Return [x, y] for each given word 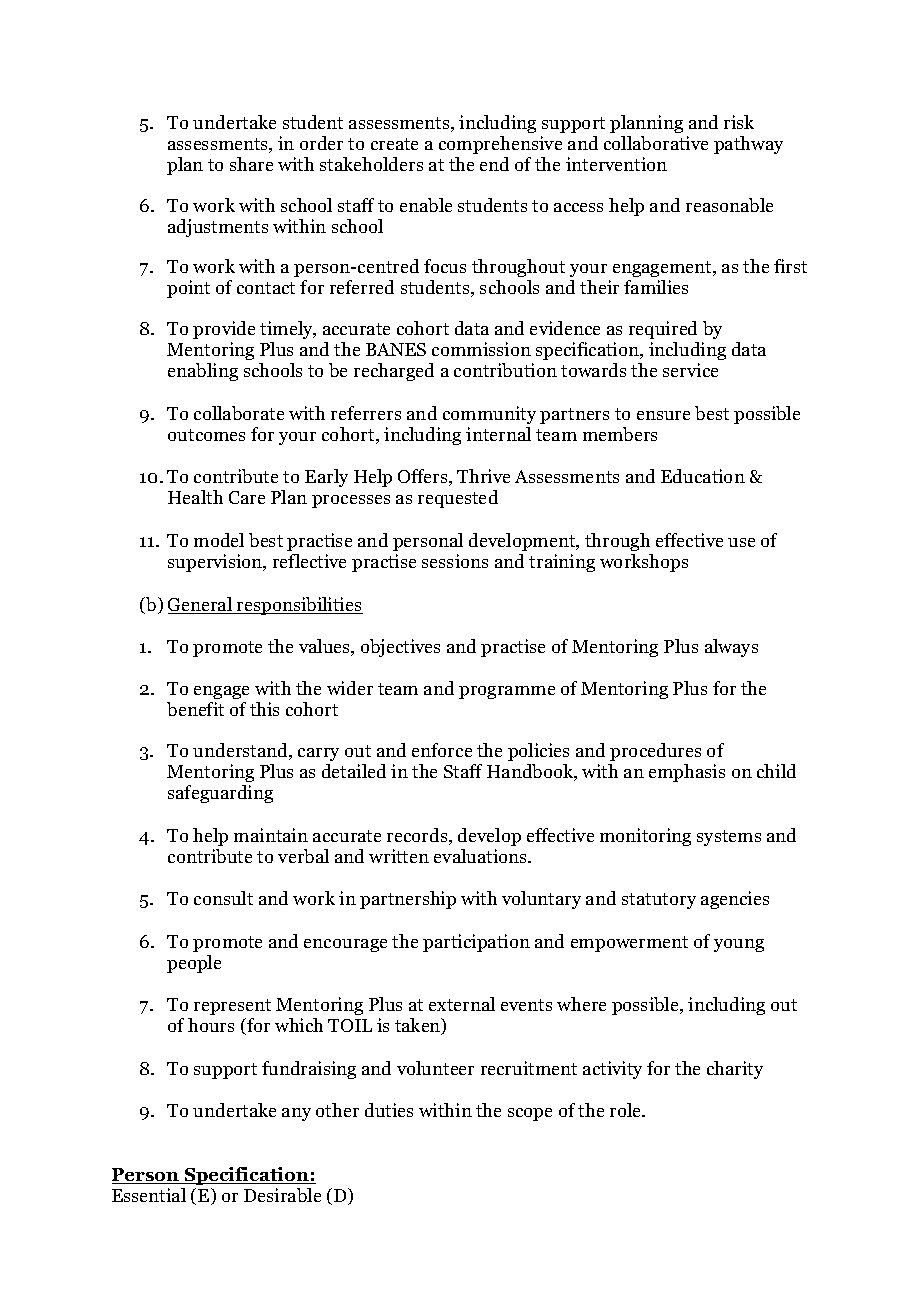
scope [530, 1114]
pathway [748, 145]
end [494, 164]
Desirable [282, 1195]
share [251, 164]
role [627, 1110]
